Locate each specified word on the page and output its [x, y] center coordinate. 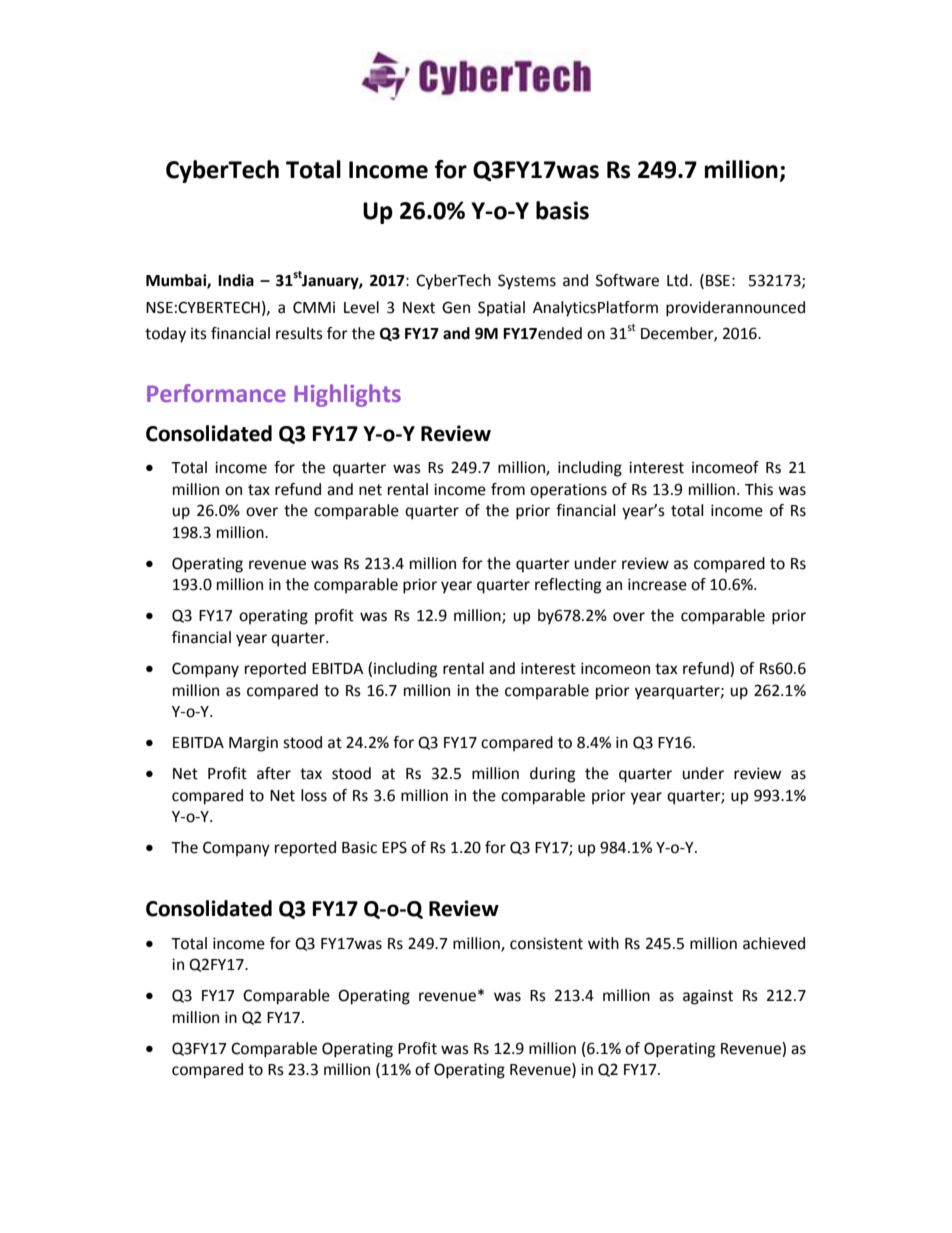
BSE [718, 280]
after [274, 773]
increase [657, 584]
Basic [359, 848]
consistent [546, 943]
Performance [216, 393]
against [708, 997]
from [508, 489]
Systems [527, 282]
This [759, 489]
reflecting [568, 586]
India [236, 280]
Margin [253, 744]
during [552, 775]
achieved [774, 943]
